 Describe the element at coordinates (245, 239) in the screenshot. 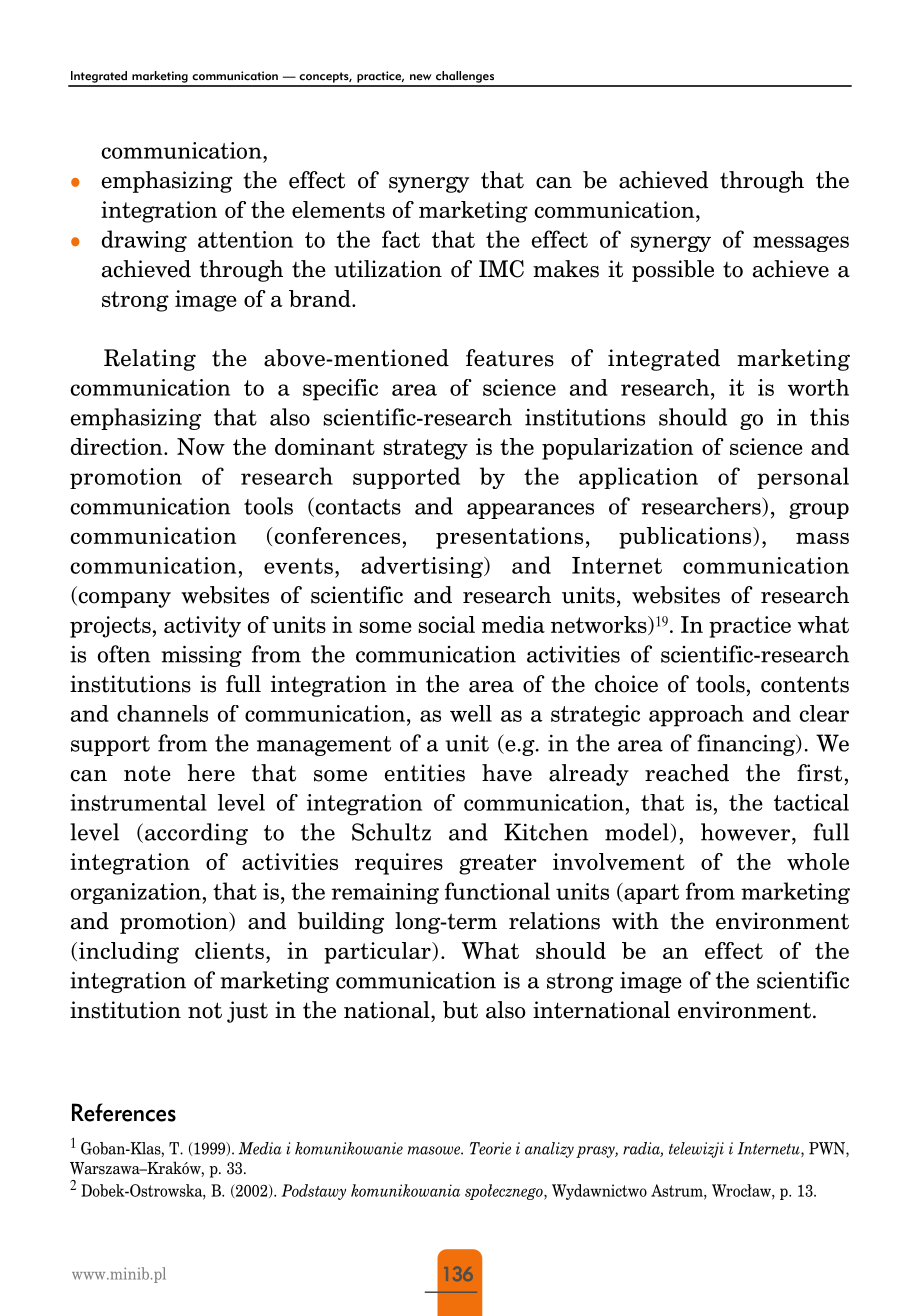

I see `attention` at that location.
